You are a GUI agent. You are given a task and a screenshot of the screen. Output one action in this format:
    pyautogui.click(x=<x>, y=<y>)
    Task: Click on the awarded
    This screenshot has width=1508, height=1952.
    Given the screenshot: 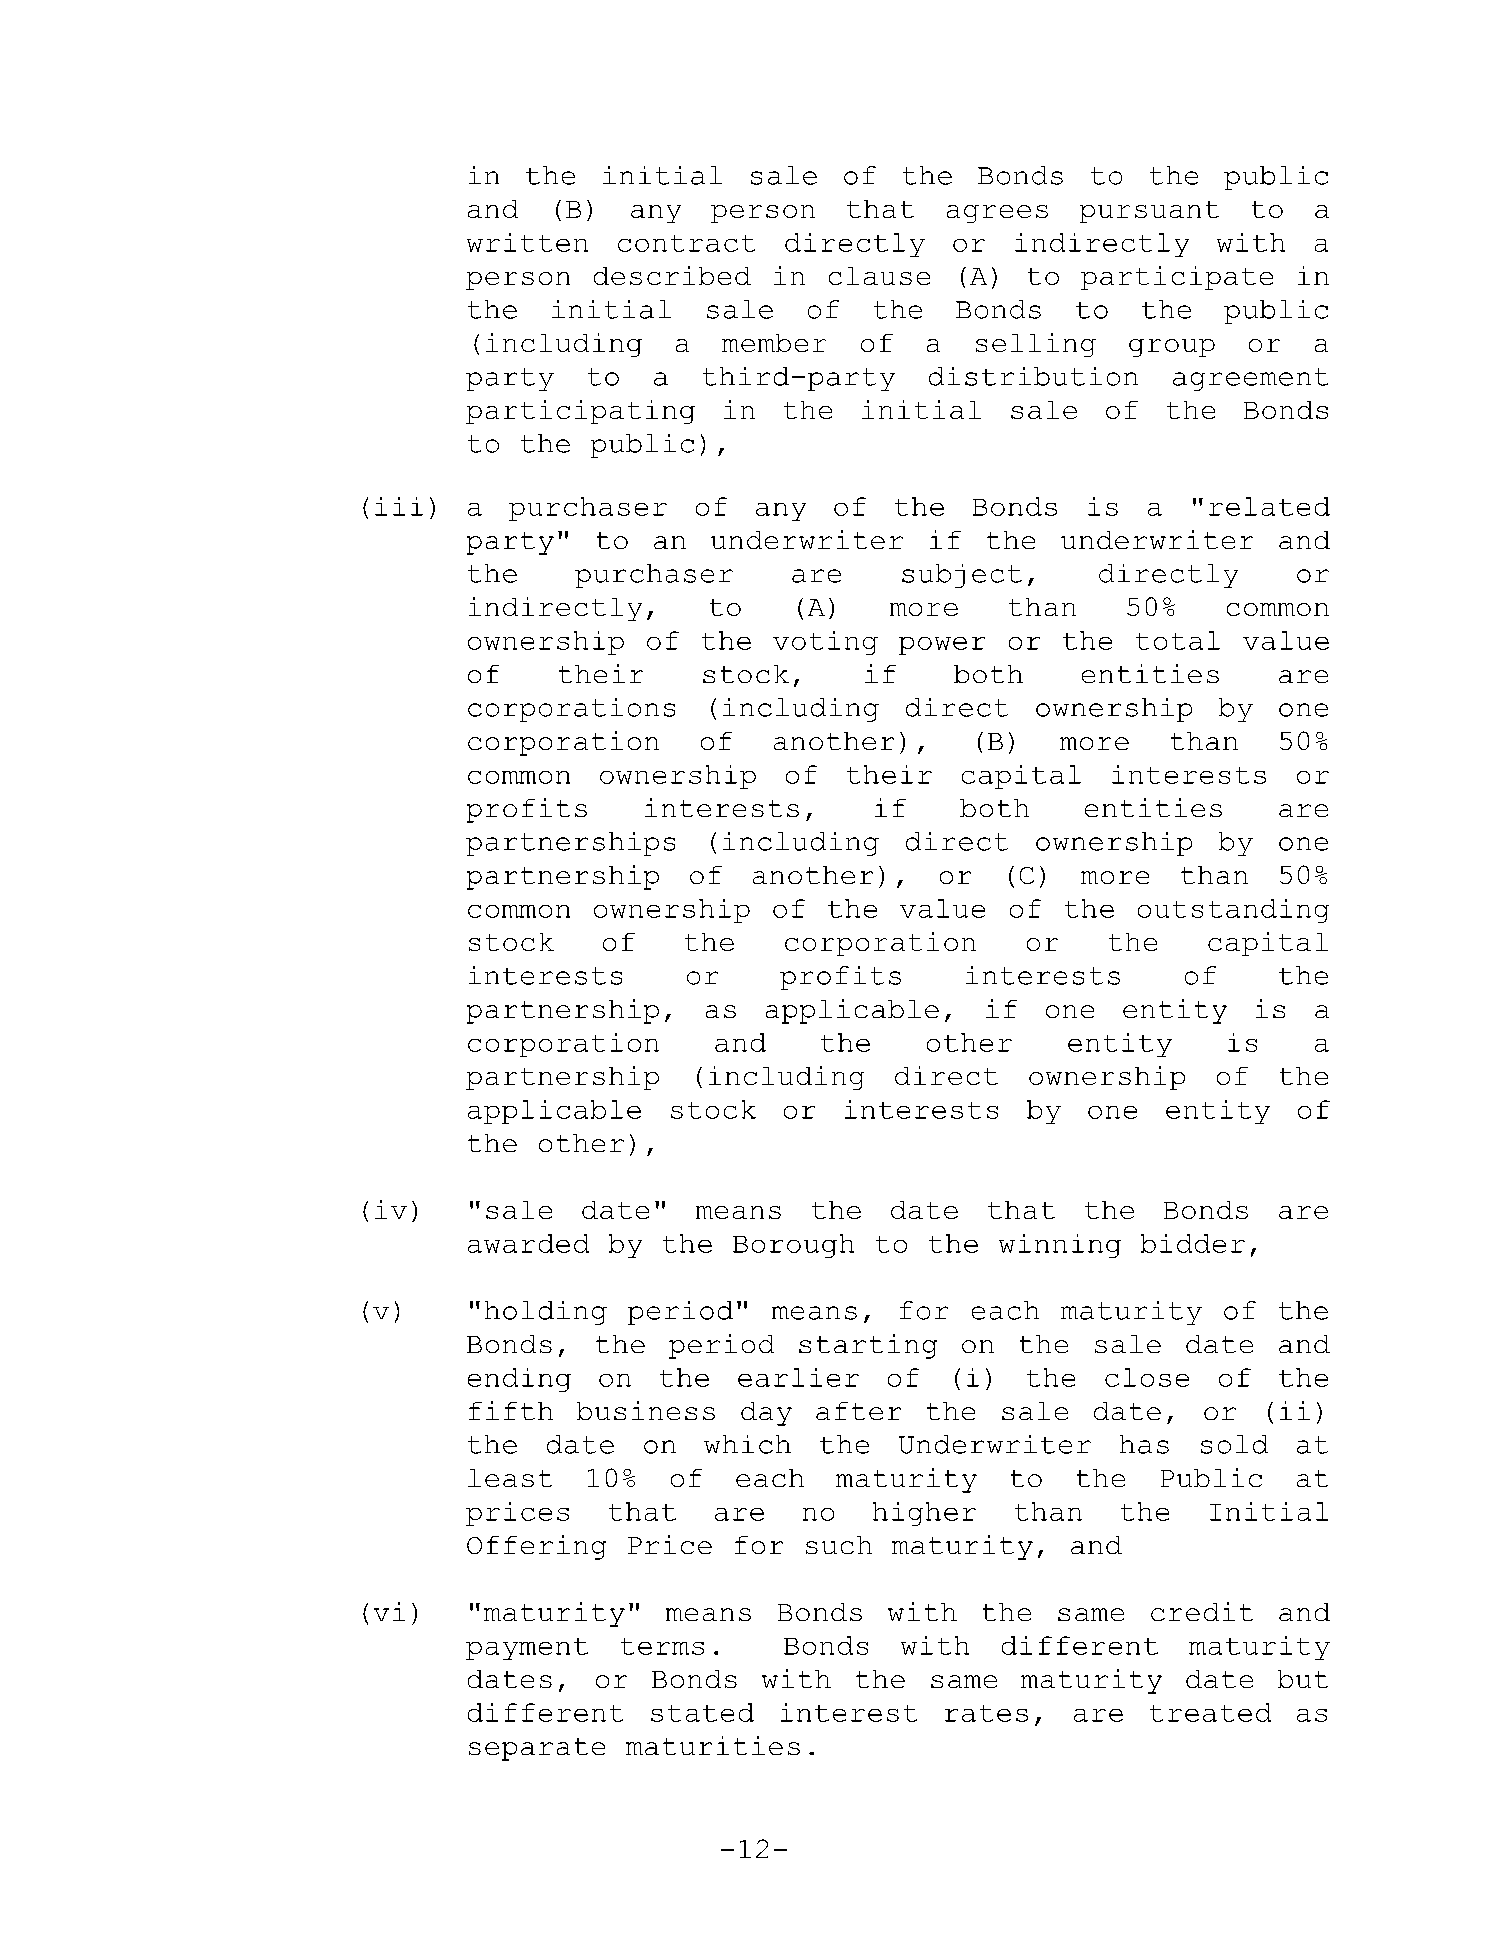 What is the action you would take?
    pyautogui.click(x=528, y=1243)
